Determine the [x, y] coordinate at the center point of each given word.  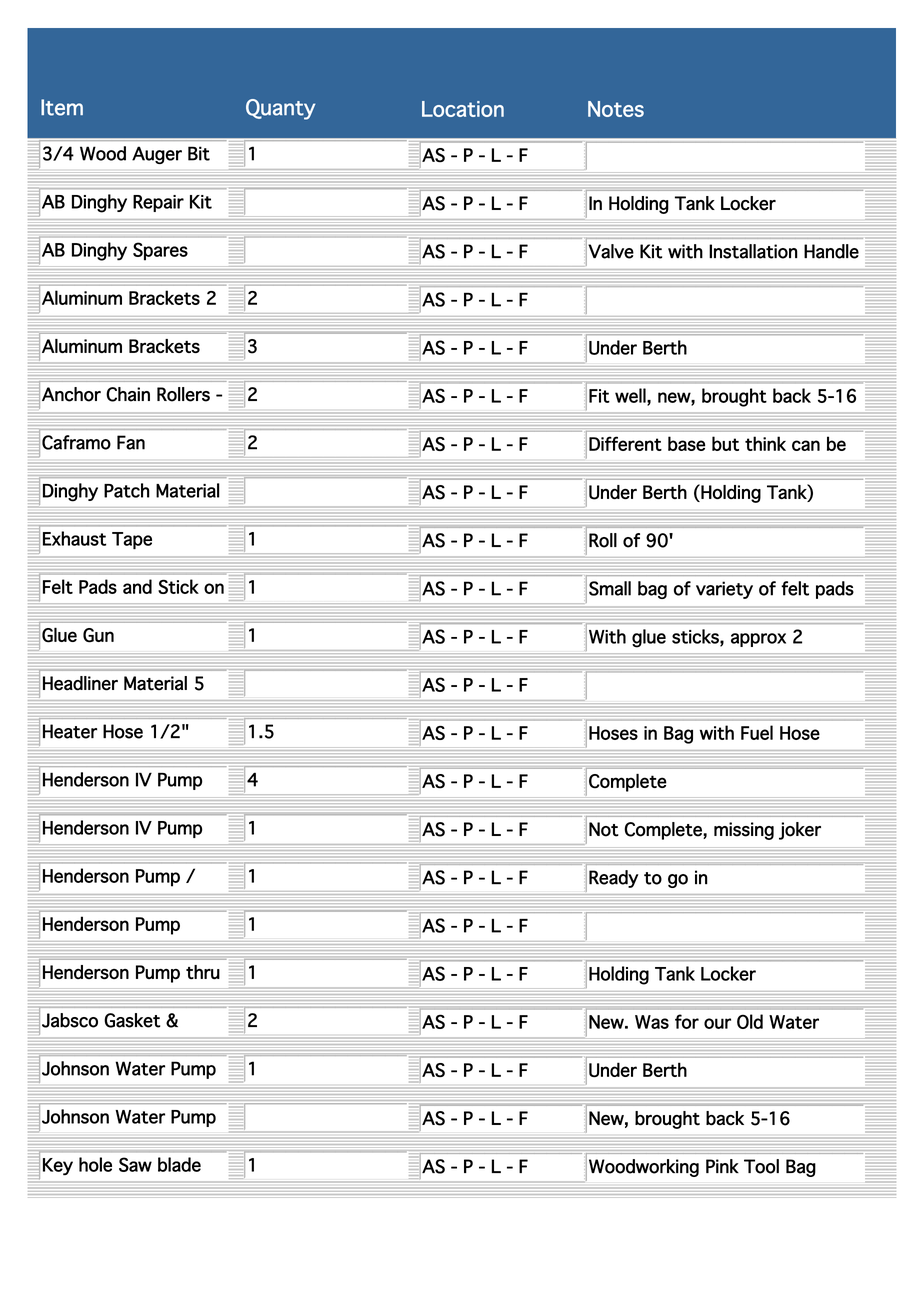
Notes [616, 109]
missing [744, 831]
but [725, 443]
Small [610, 588]
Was [652, 1022]
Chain [128, 394]
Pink [722, 1166]
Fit [599, 396]
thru [203, 972]
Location [463, 109]
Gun [98, 635]
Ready [614, 879]
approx [758, 640]
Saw [135, 1164]
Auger [157, 155]
